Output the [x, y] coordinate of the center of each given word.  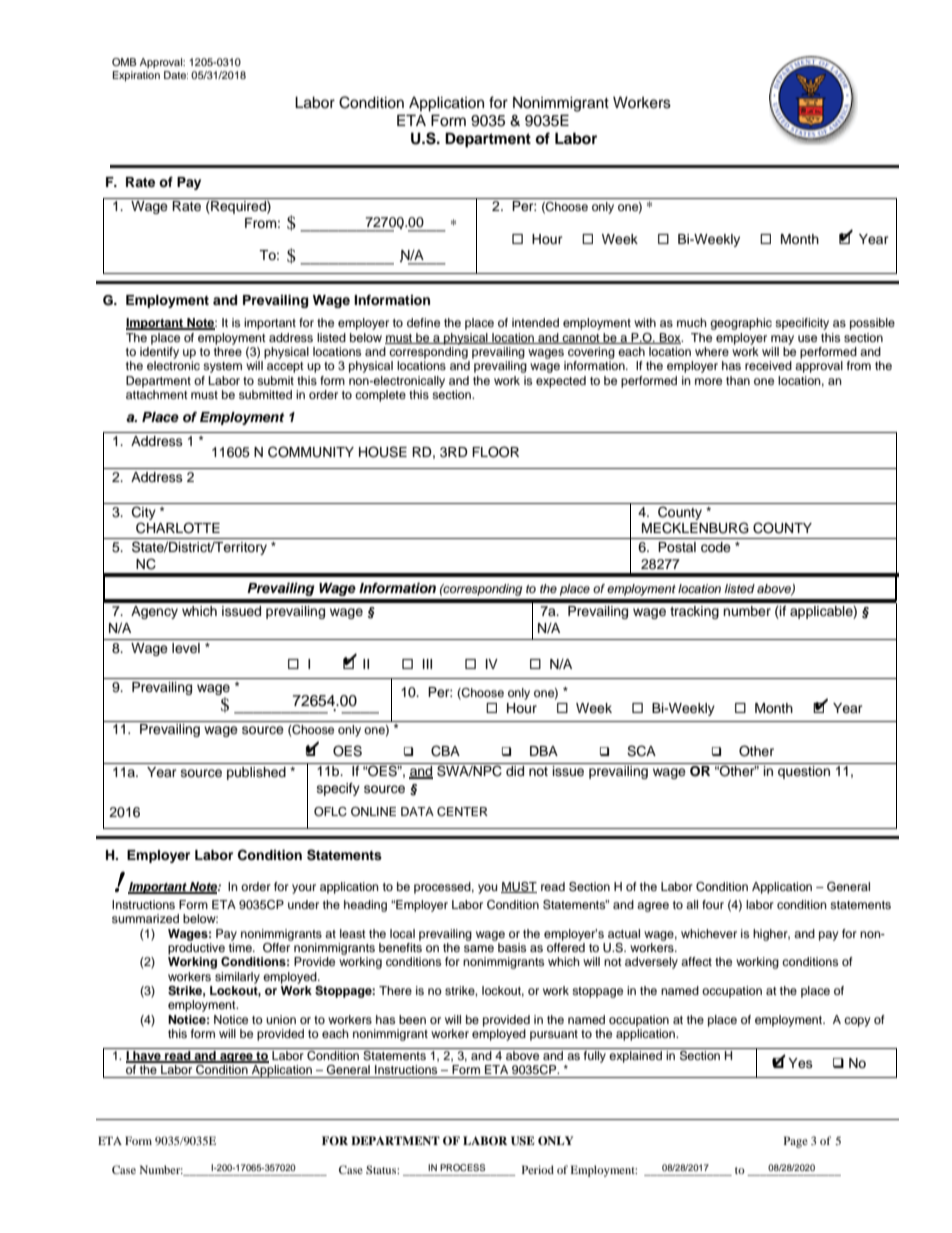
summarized [145, 918]
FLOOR [495, 452]
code [716, 547]
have [147, 1057]
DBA [544, 751]
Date [176, 75]
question [804, 772]
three [228, 351]
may [782, 340]
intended [535, 322]
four [713, 904]
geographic [741, 324]
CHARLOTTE [178, 528]
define [423, 322]
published [256, 773]
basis [512, 947]
